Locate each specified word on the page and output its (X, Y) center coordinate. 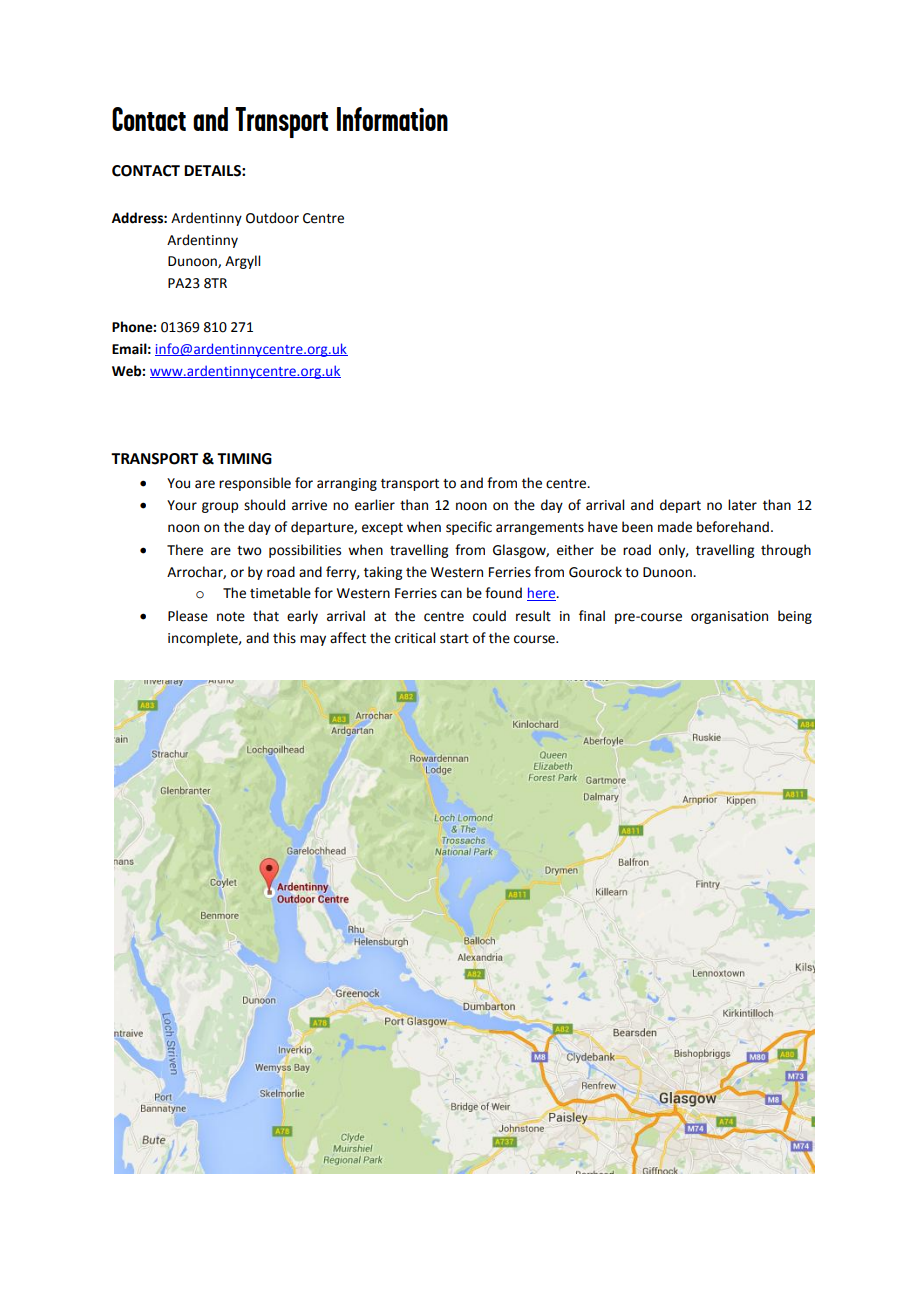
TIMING (244, 459)
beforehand (733, 527)
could (489, 616)
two (249, 551)
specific (469, 528)
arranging (347, 484)
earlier (375, 505)
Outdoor (272, 218)
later (742, 505)
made (675, 527)
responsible (255, 484)
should (264, 505)
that (266, 616)
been (637, 527)
